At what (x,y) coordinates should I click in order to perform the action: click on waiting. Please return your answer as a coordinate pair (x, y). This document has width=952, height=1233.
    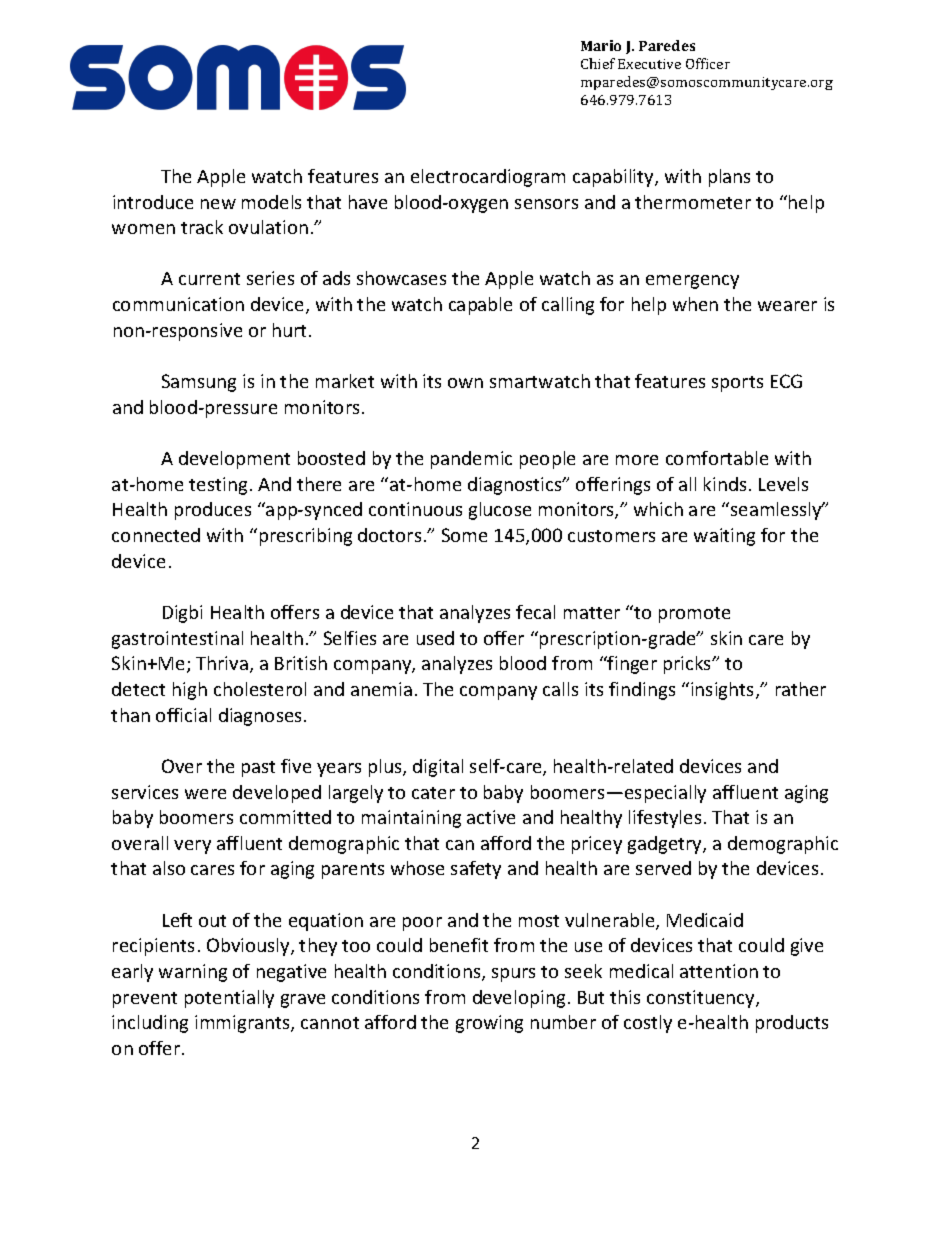
    Looking at the image, I should click on (724, 537).
